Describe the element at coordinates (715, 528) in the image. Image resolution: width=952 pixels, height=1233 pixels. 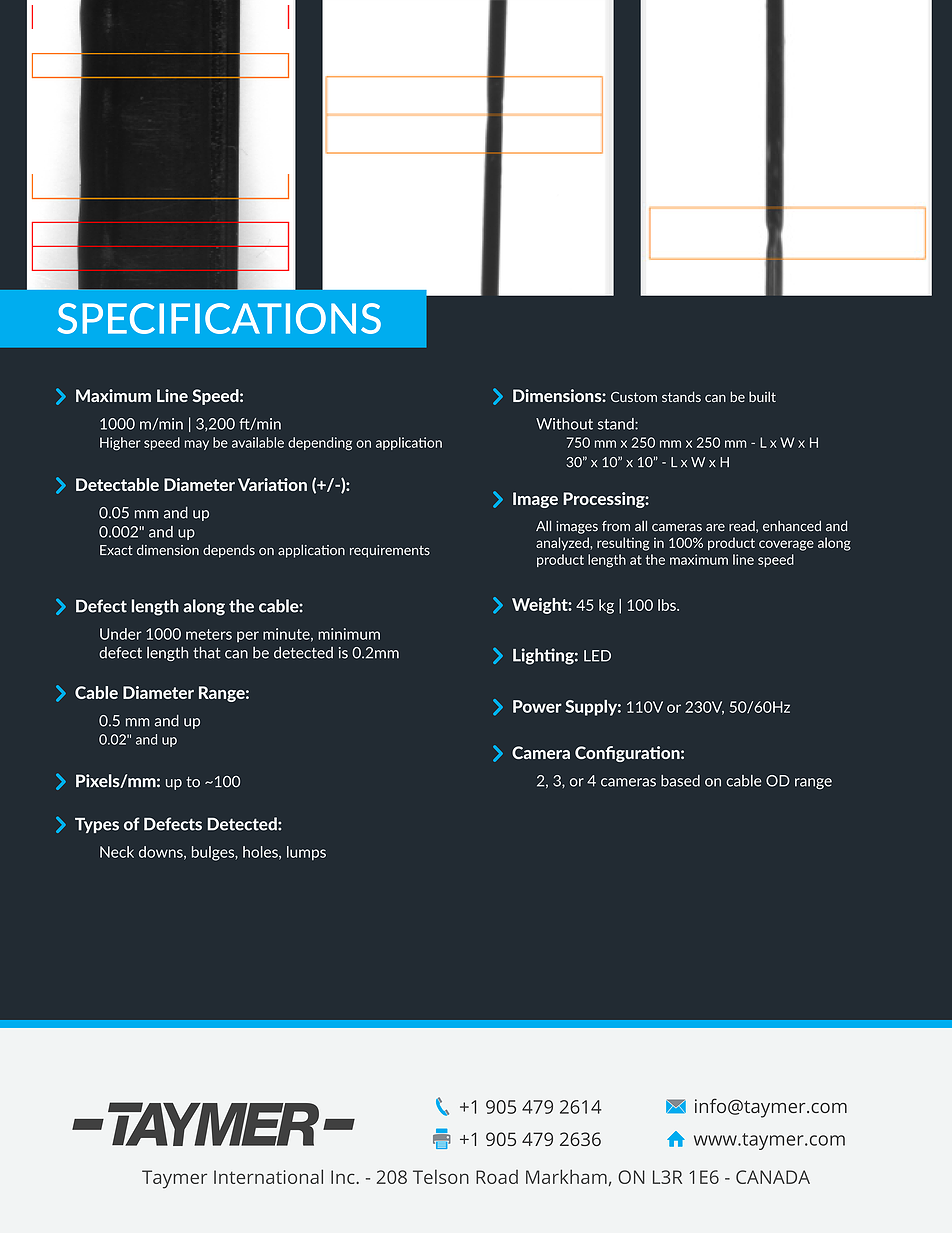
I see `are` at that location.
